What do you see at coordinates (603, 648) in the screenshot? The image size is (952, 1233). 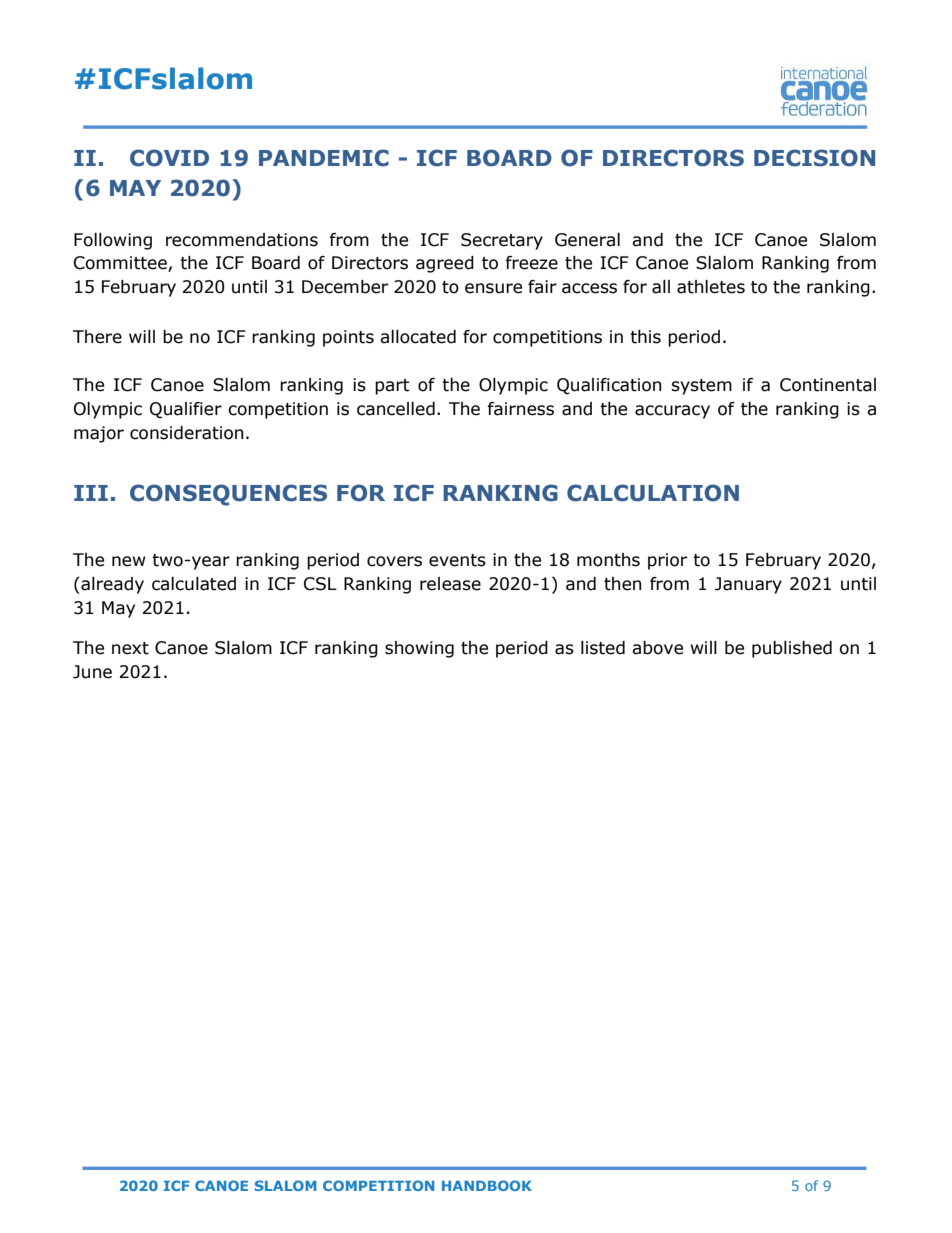 I see `listed` at bounding box center [603, 648].
